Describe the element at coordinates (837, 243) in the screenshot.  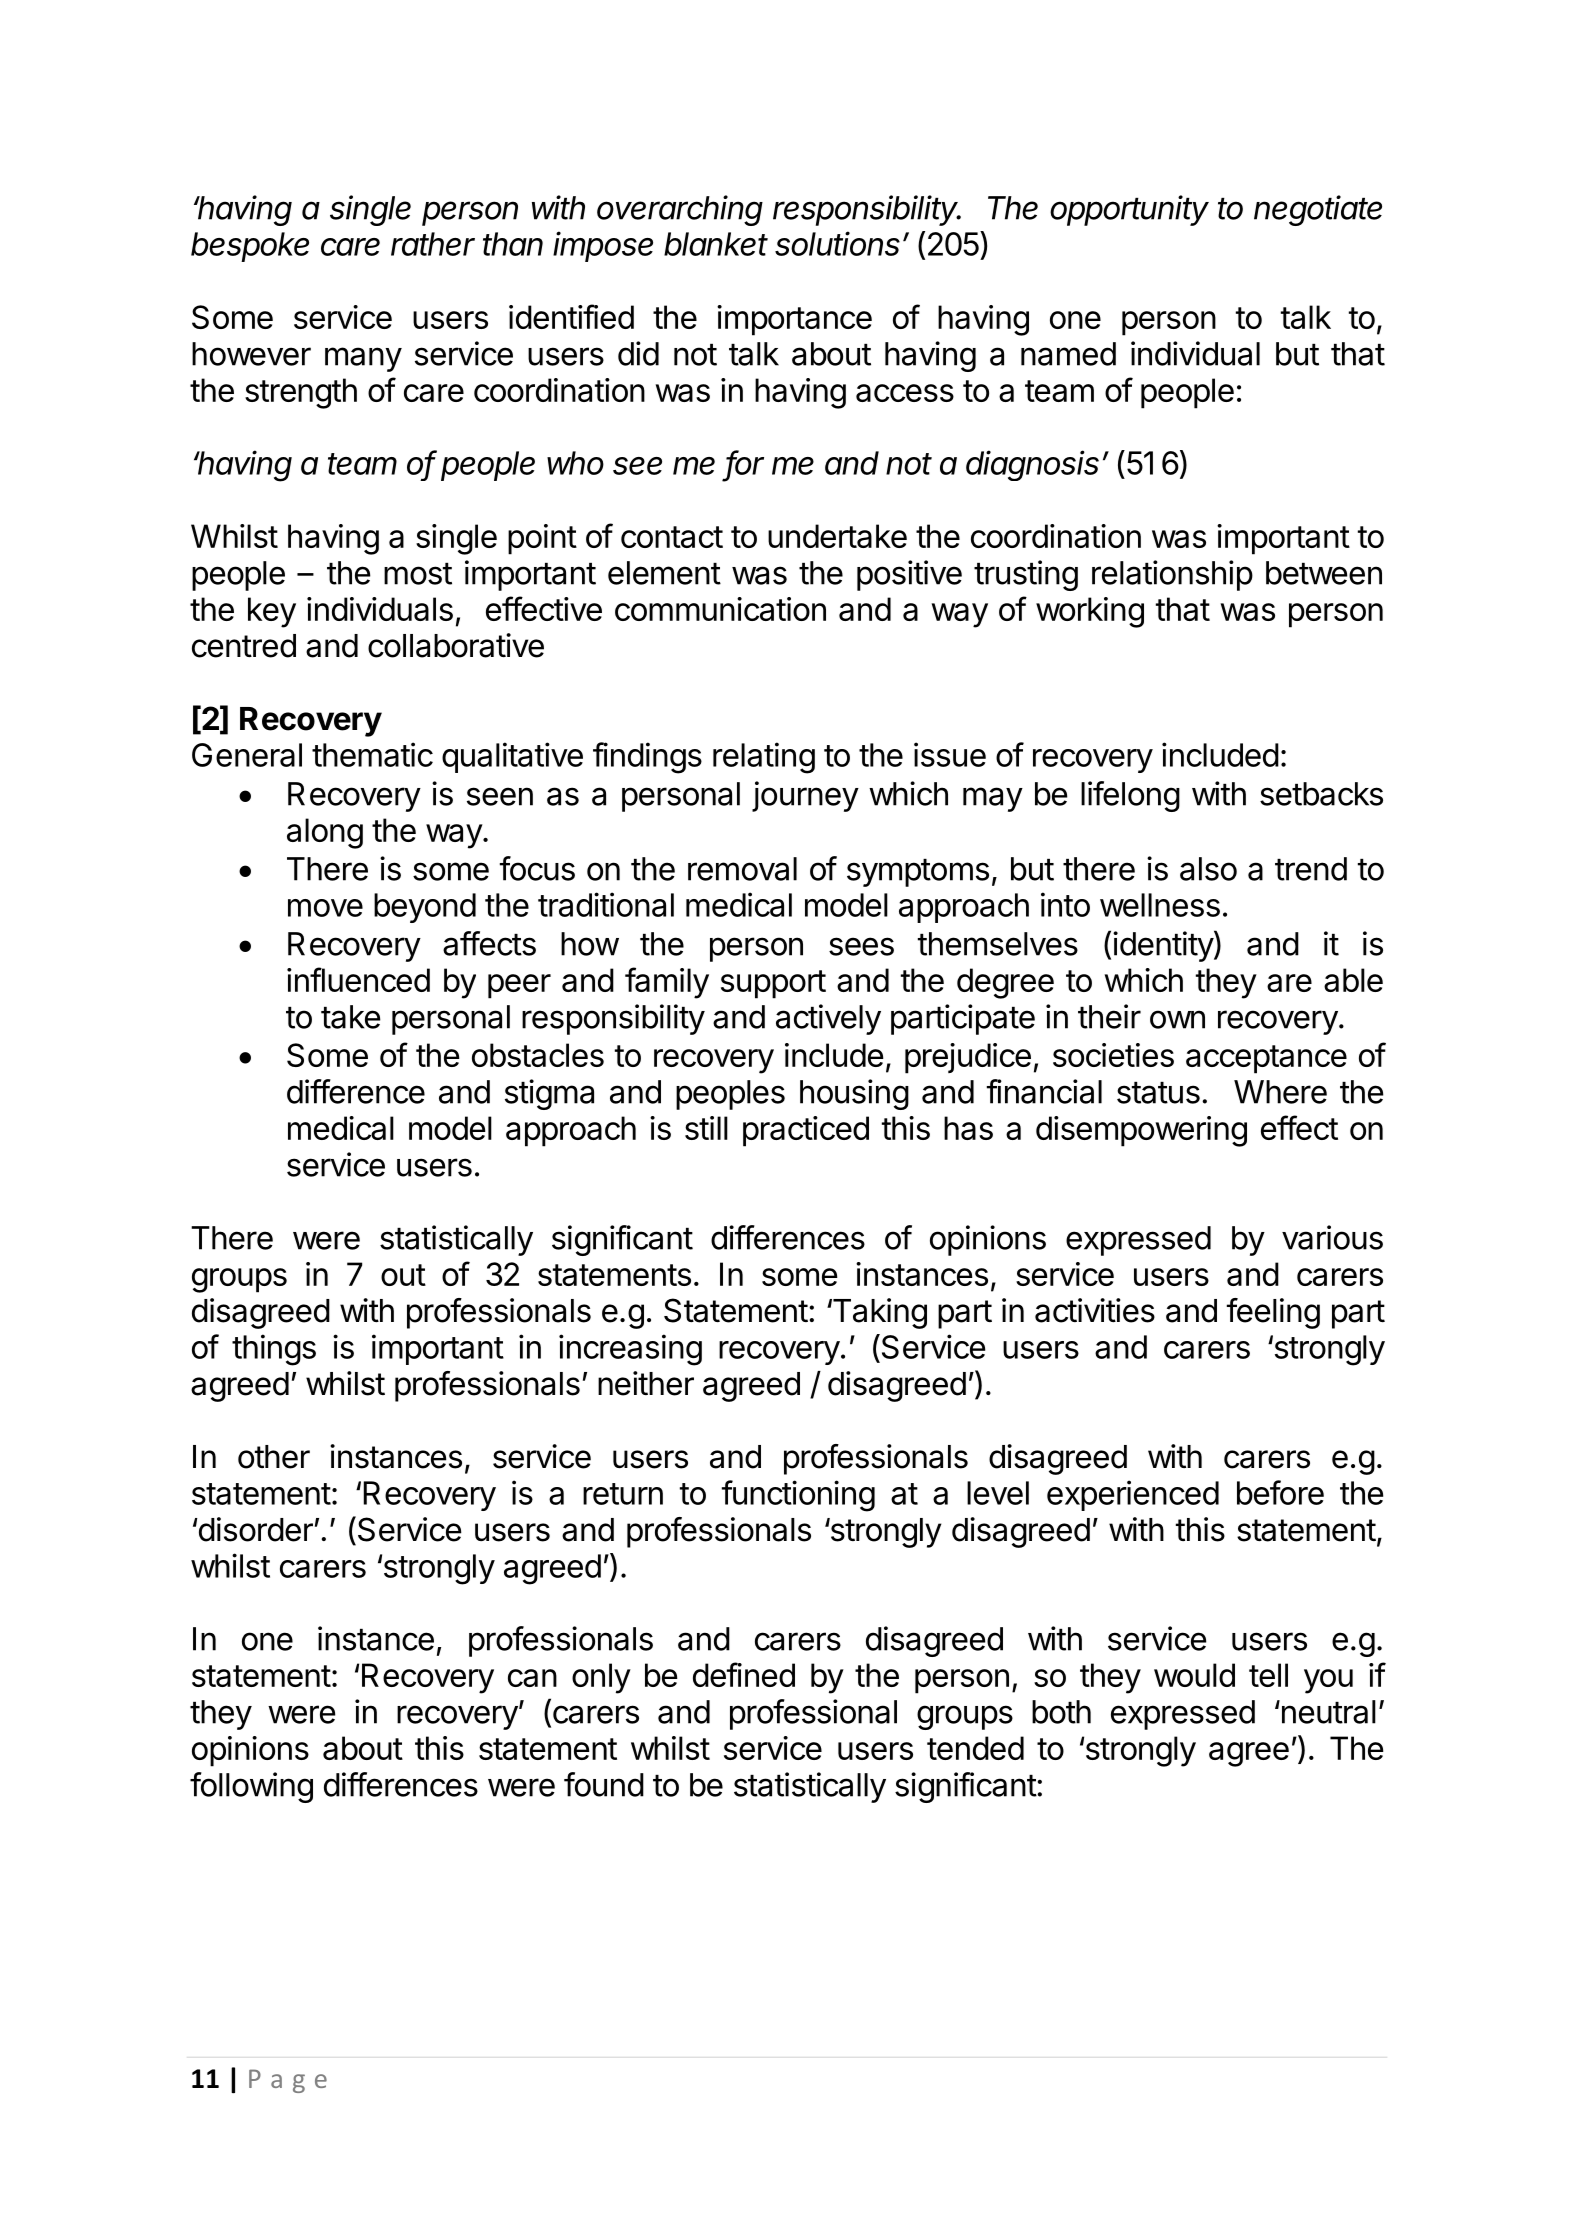
I see `solutions` at that location.
